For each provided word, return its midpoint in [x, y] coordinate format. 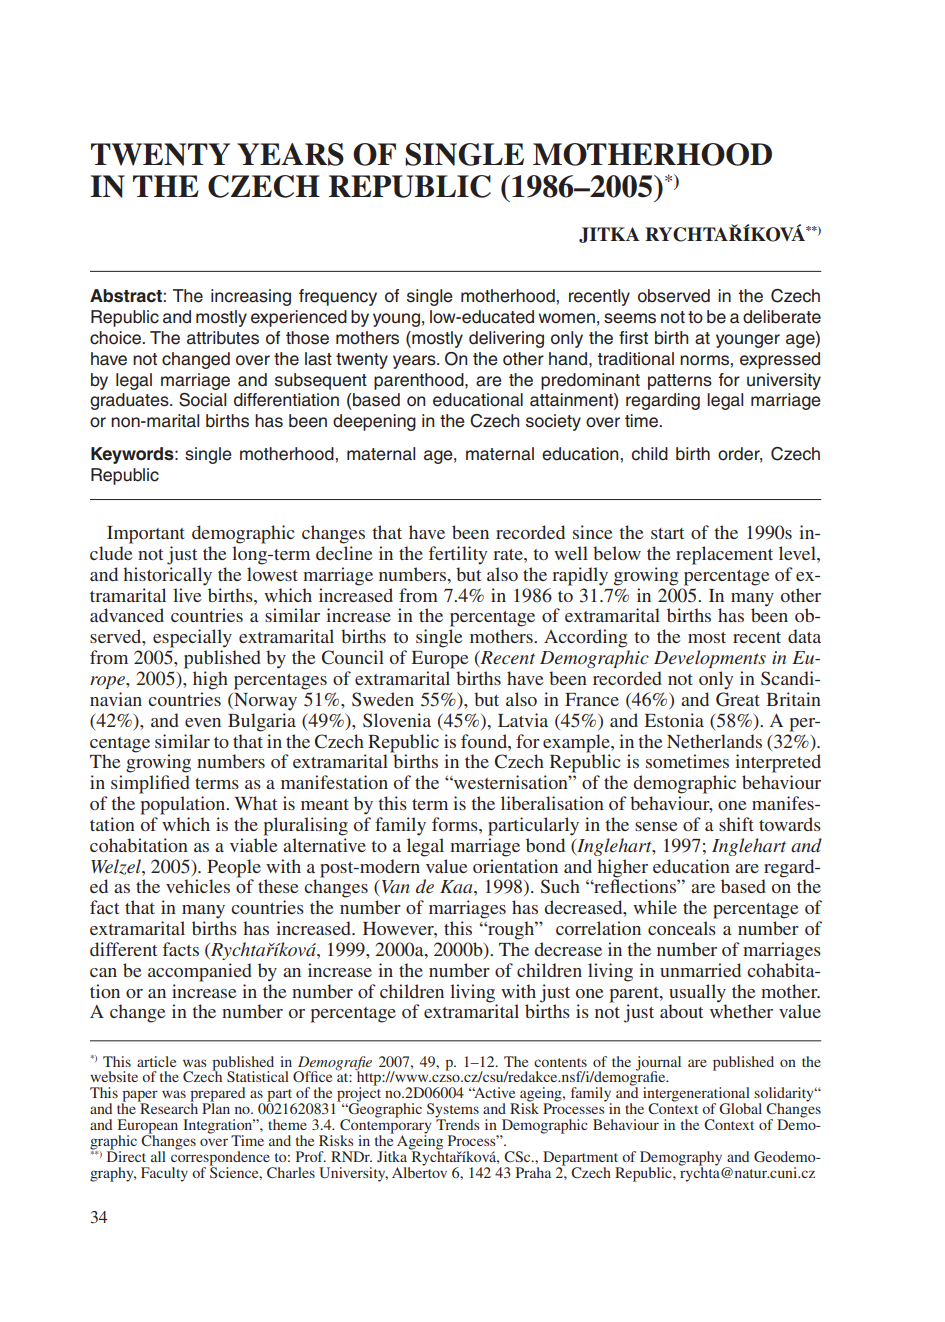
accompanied [200, 972]
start [667, 533]
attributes [223, 338]
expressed [780, 360]
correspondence [221, 1158]
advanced [127, 615]
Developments [710, 659]
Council [353, 657]
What [255, 803]
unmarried [700, 970]
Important [146, 535]
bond [545, 845]
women [566, 318]
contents [560, 1062]
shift [736, 824]
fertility [458, 555]
